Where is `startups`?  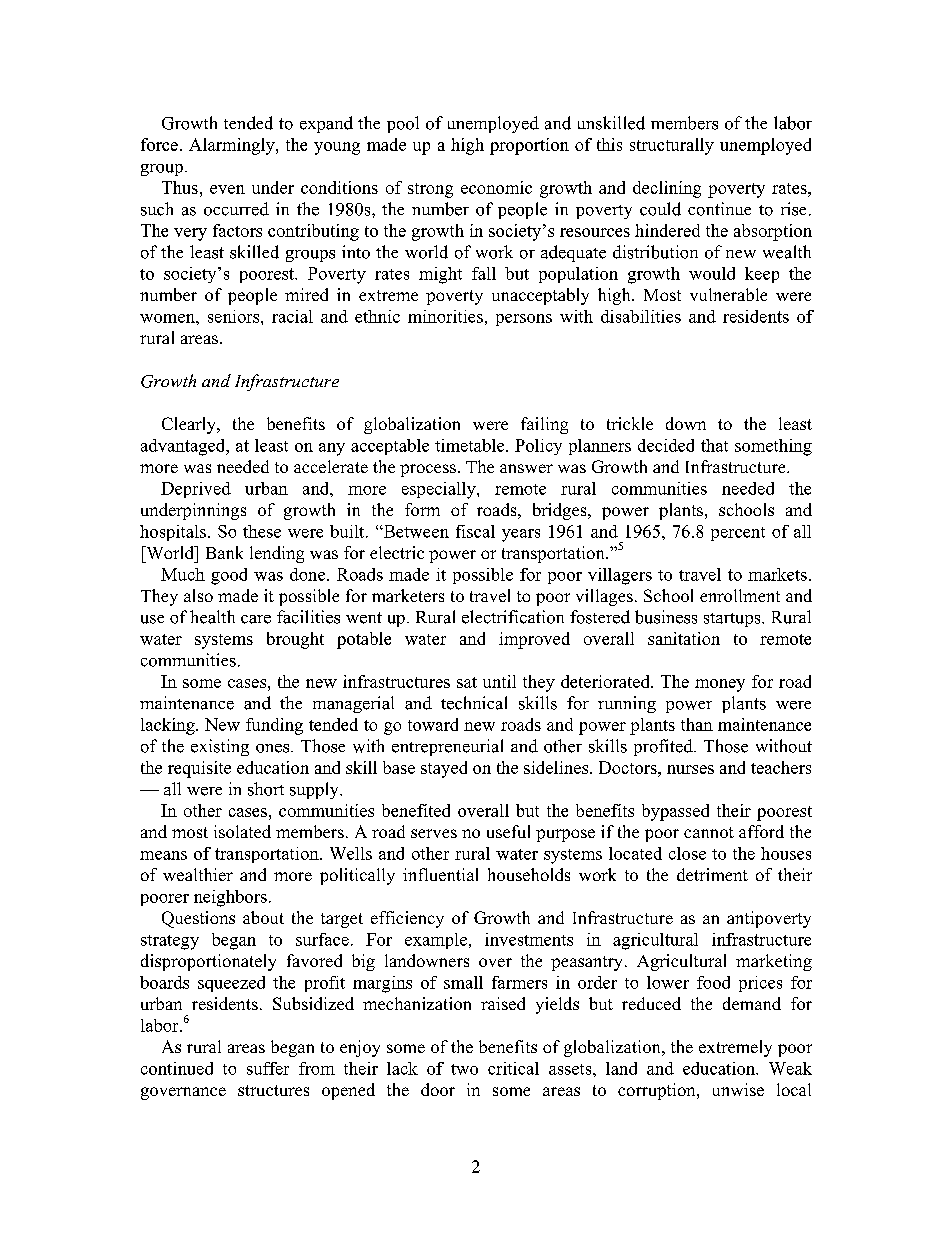
startups is located at coordinates (733, 620).
